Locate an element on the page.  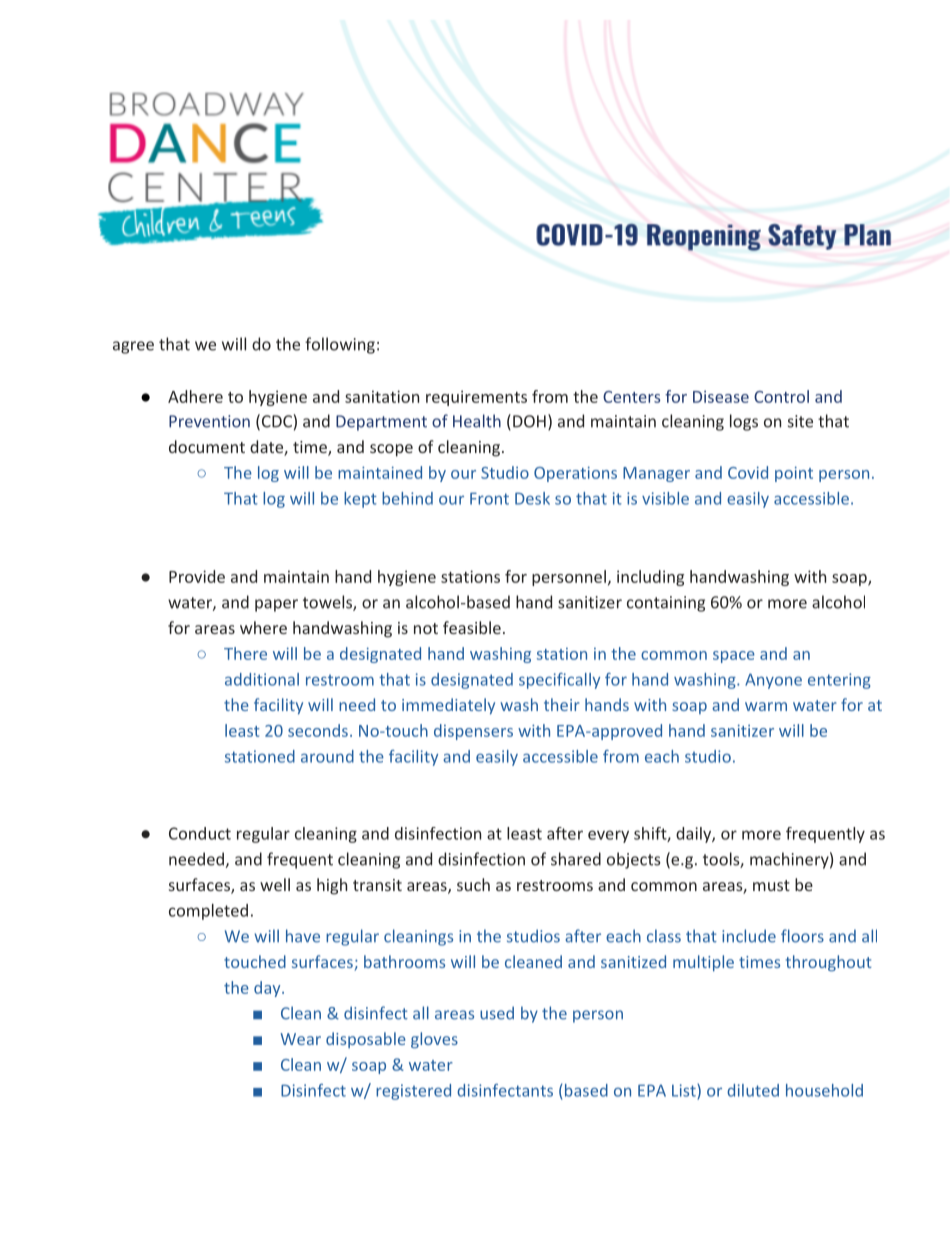
include is located at coordinates (749, 936).
